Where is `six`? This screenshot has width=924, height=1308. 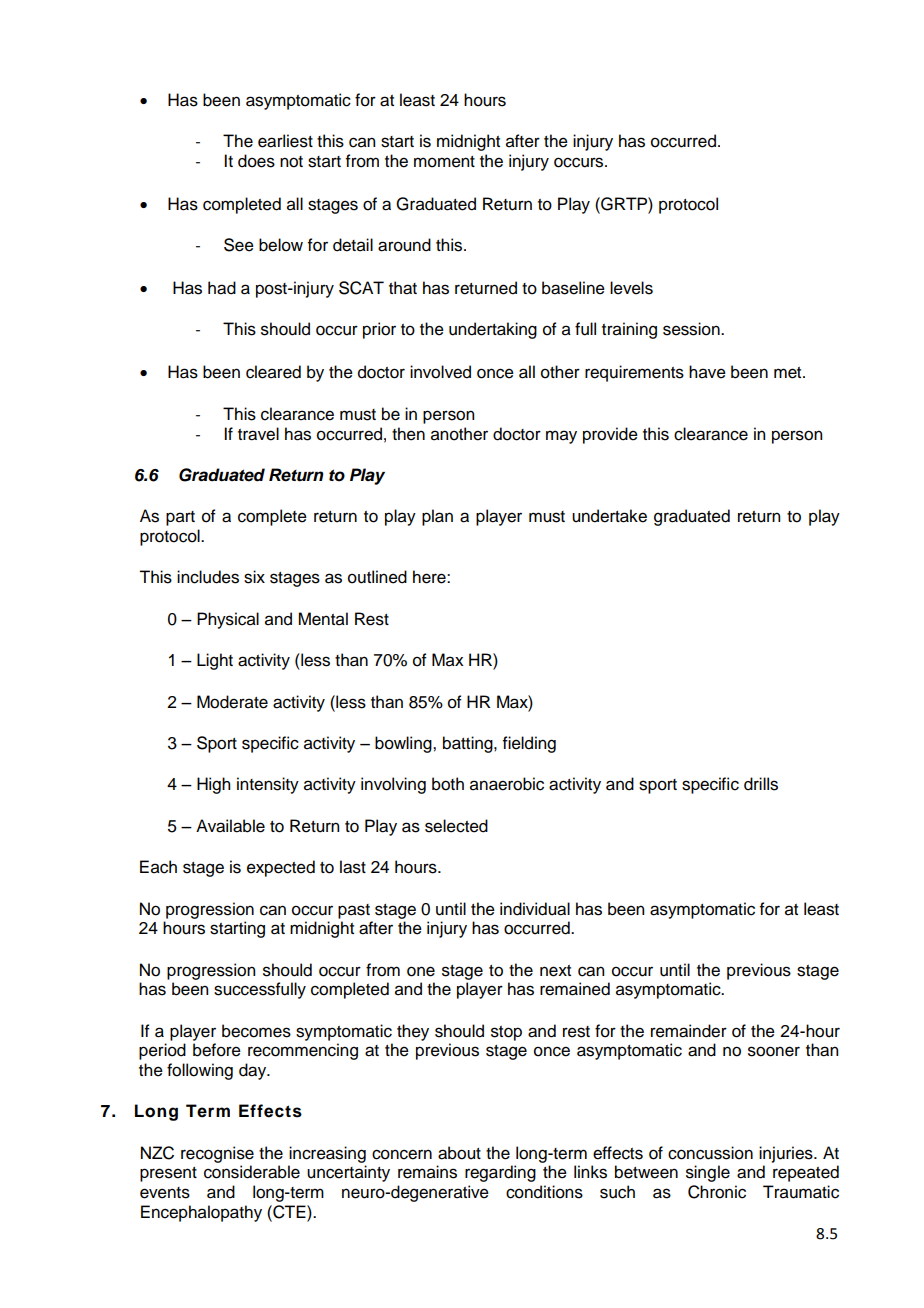
six is located at coordinates (254, 577).
